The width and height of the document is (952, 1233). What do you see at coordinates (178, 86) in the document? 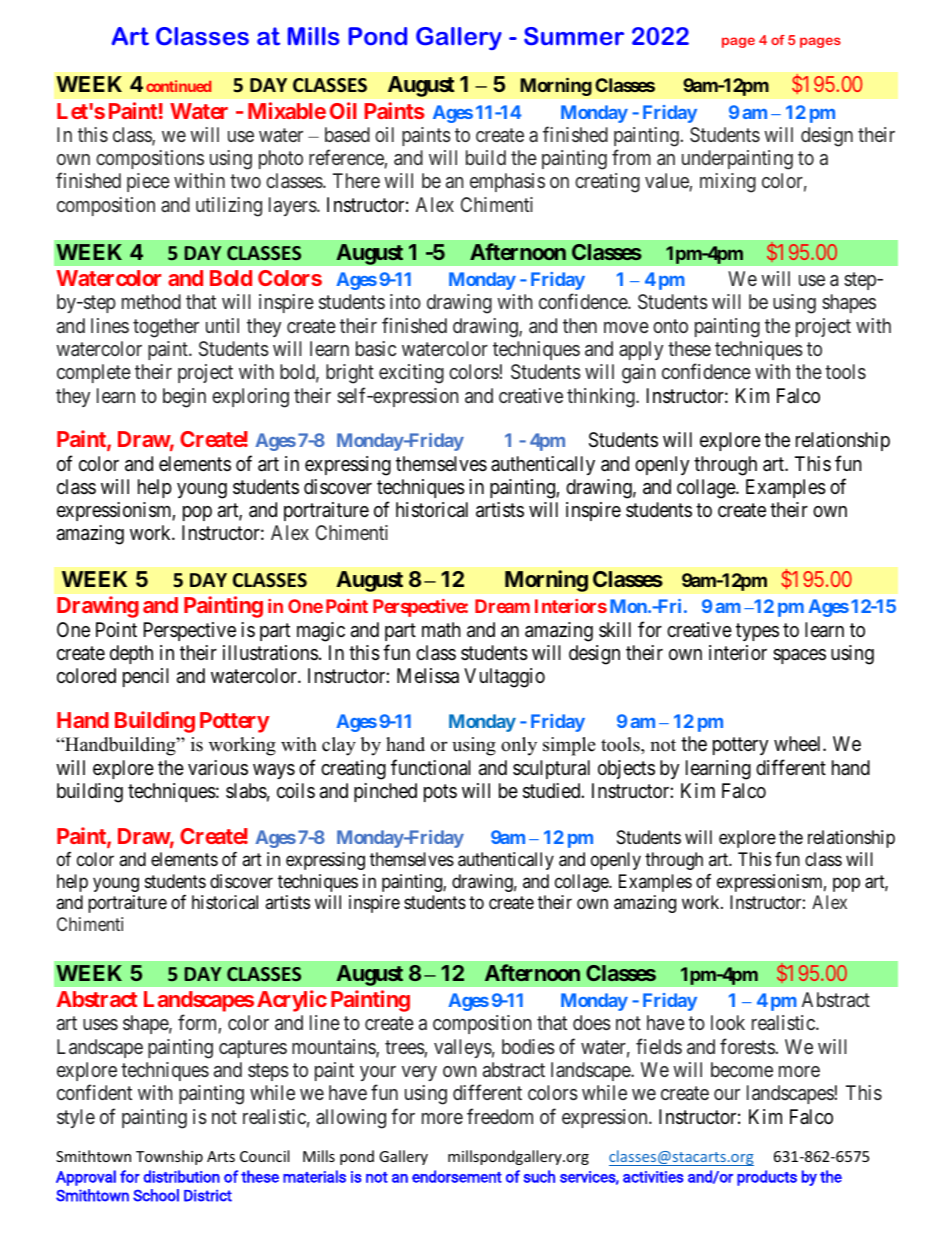
I see `continued` at bounding box center [178, 86].
